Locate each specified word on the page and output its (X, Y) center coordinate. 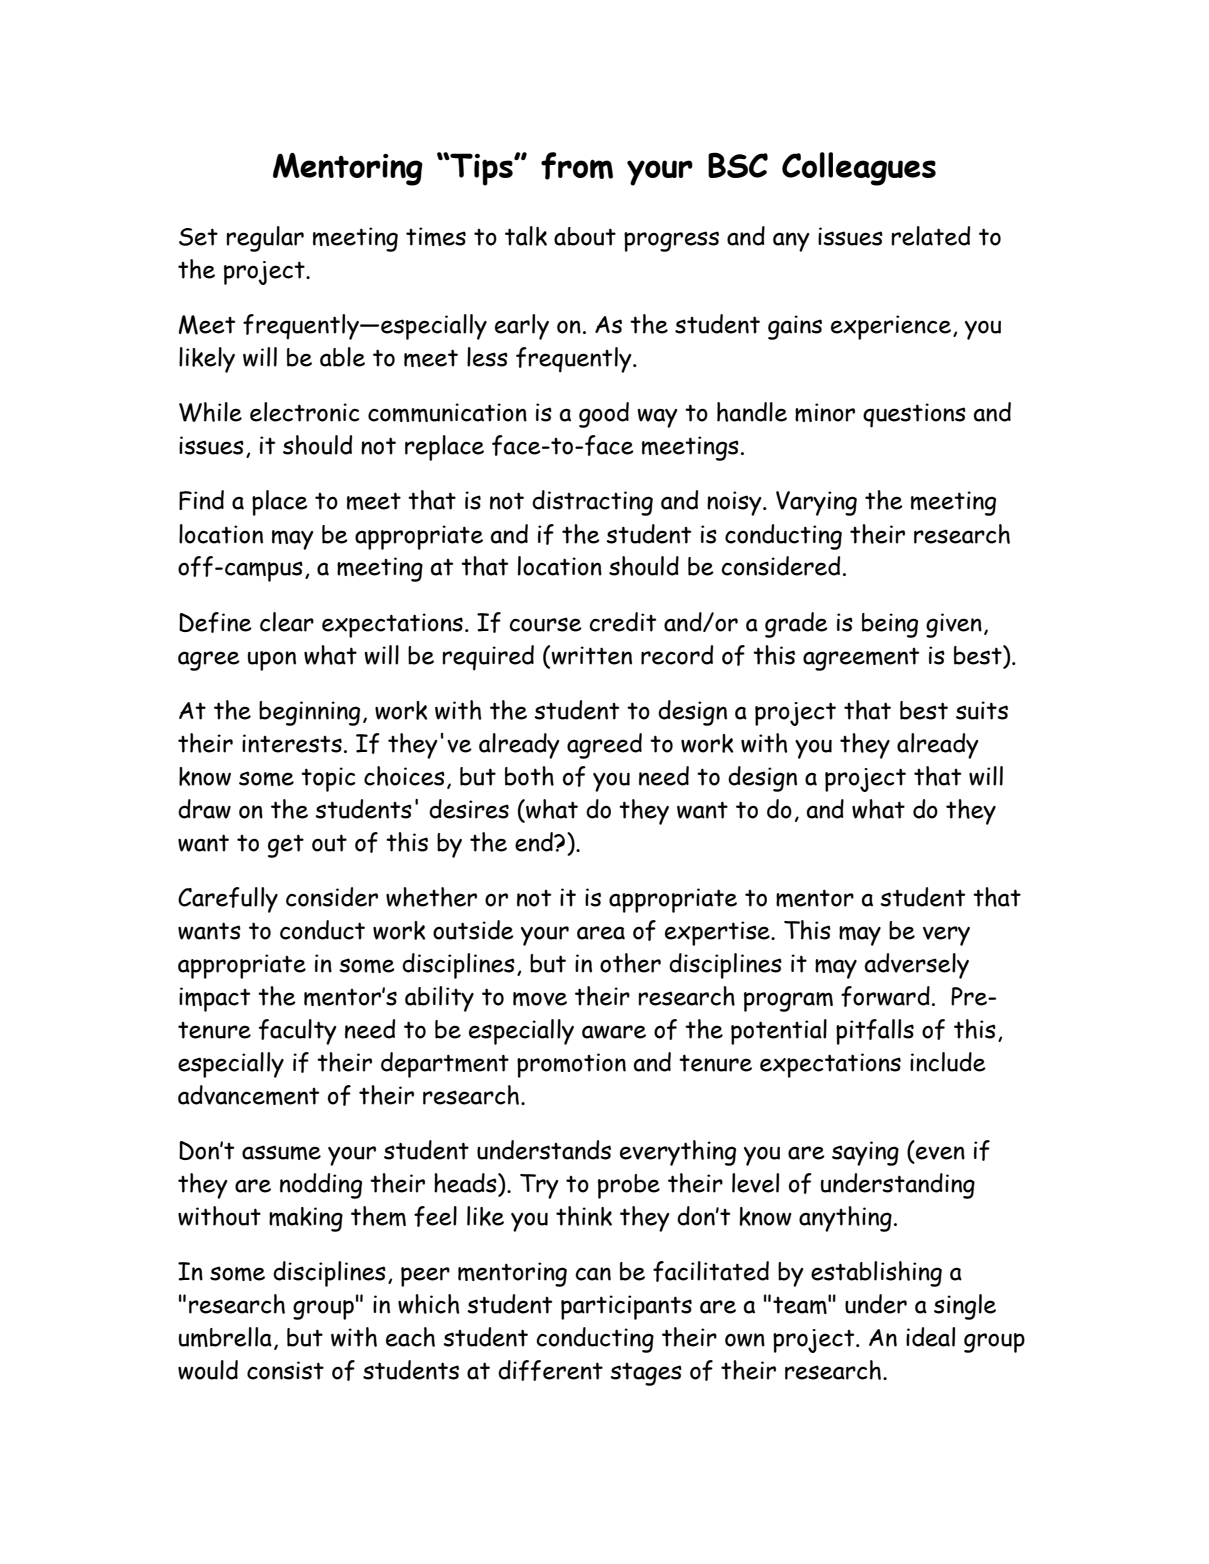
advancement (249, 1095)
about (585, 236)
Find (201, 500)
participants (626, 1307)
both (529, 776)
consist (285, 1370)
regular (265, 239)
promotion (571, 1065)
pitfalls (875, 1032)
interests (292, 743)
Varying (816, 503)
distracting (592, 503)
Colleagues (859, 169)
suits (982, 710)
